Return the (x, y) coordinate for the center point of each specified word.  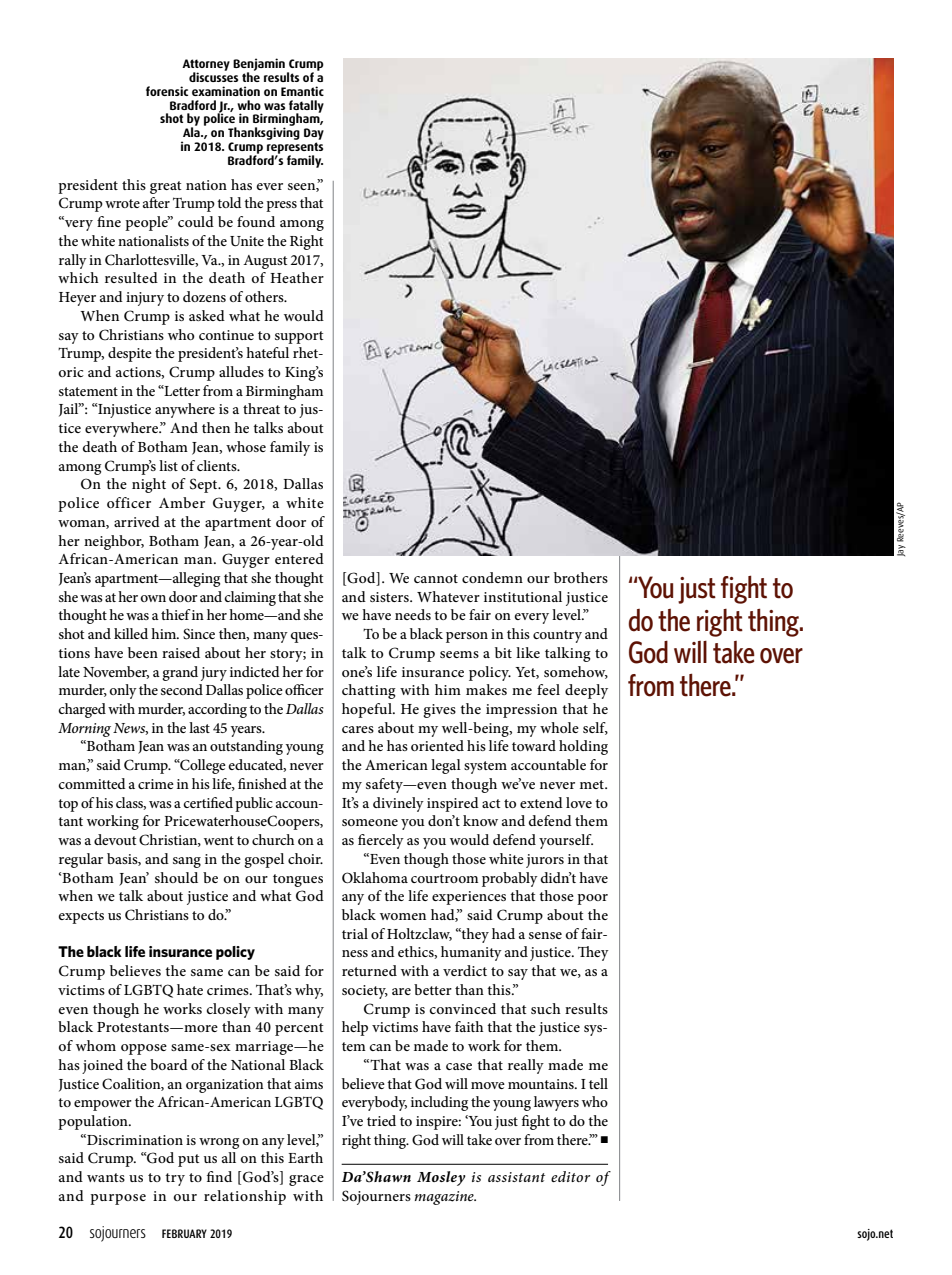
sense (545, 935)
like (528, 652)
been (143, 652)
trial (355, 933)
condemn (492, 577)
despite (130, 354)
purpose (118, 1199)
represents (295, 149)
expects (81, 917)
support (299, 337)
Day (314, 134)
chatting (369, 691)
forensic (167, 91)
